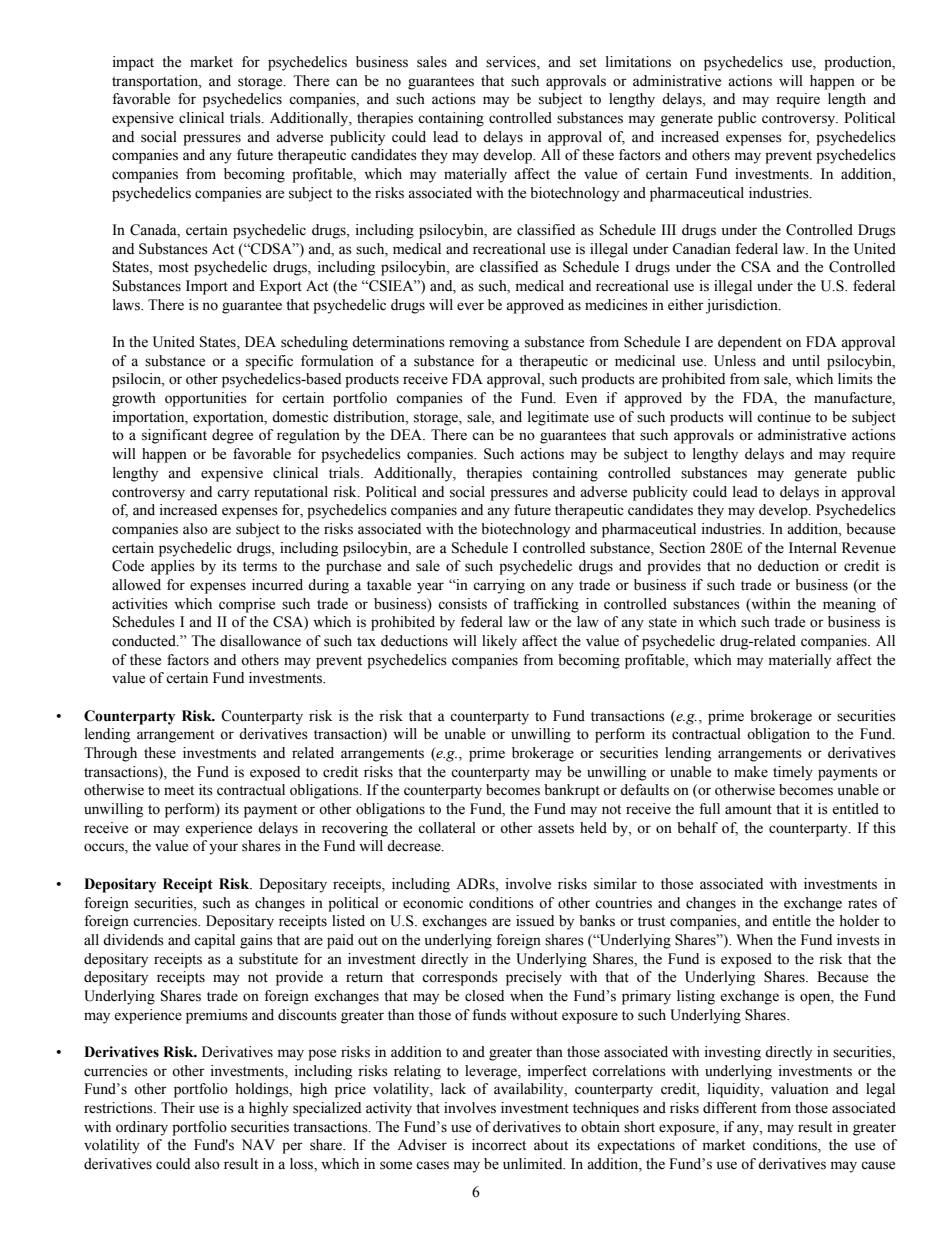  What do you see at coordinates (247, 605) in the screenshot?
I see `comprise` at bounding box center [247, 605].
